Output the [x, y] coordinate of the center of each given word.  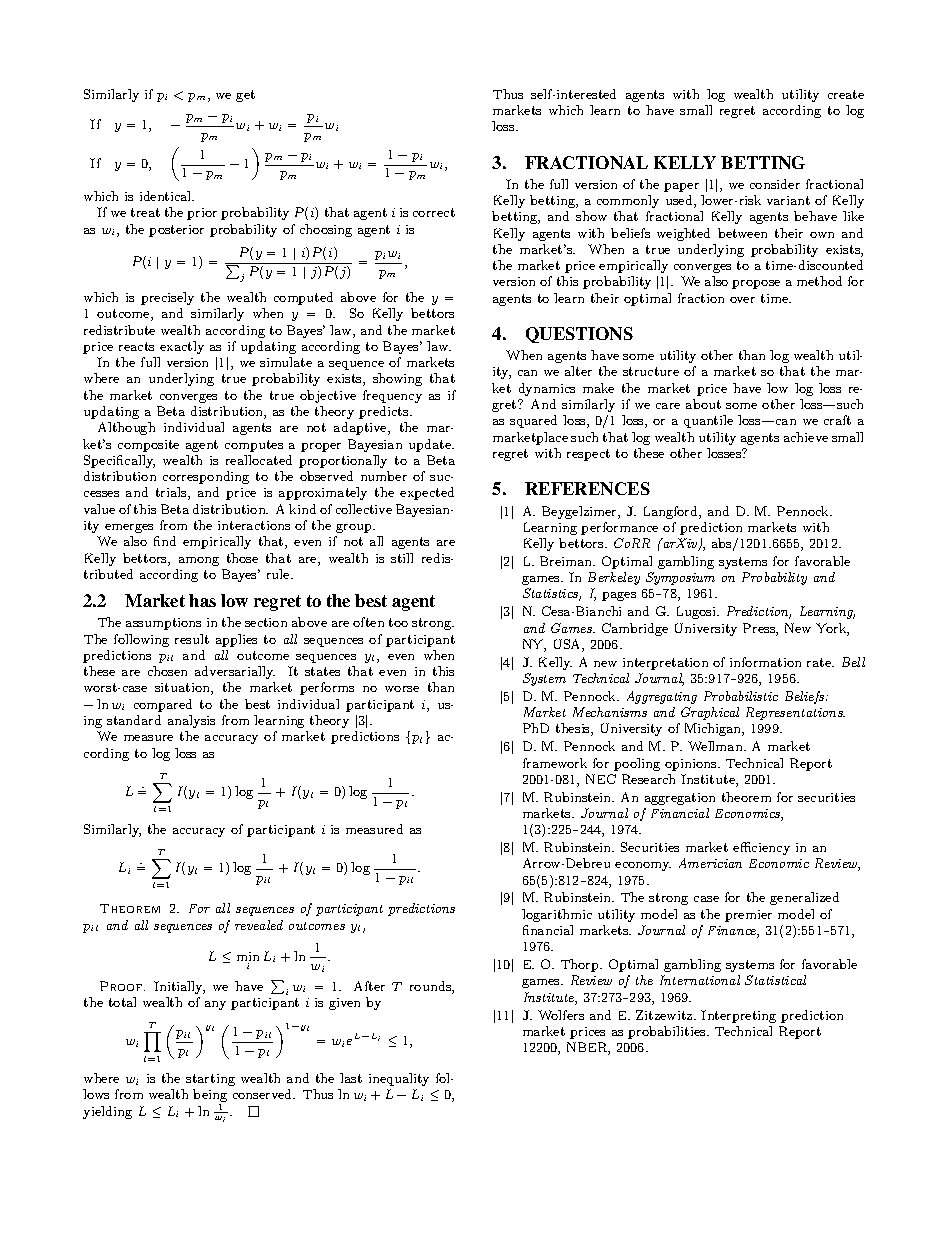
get [245, 96]
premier [748, 916]
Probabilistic [741, 696]
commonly [628, 201]
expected [427, 493]
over [742, 300]
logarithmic [557, 915]
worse [402, 689]
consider [775, 184]
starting [210, 1080]
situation [183, 689]
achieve [806, 437]
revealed [259, 925]
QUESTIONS [579, 335]
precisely [167, 298]
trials [172, 493]
